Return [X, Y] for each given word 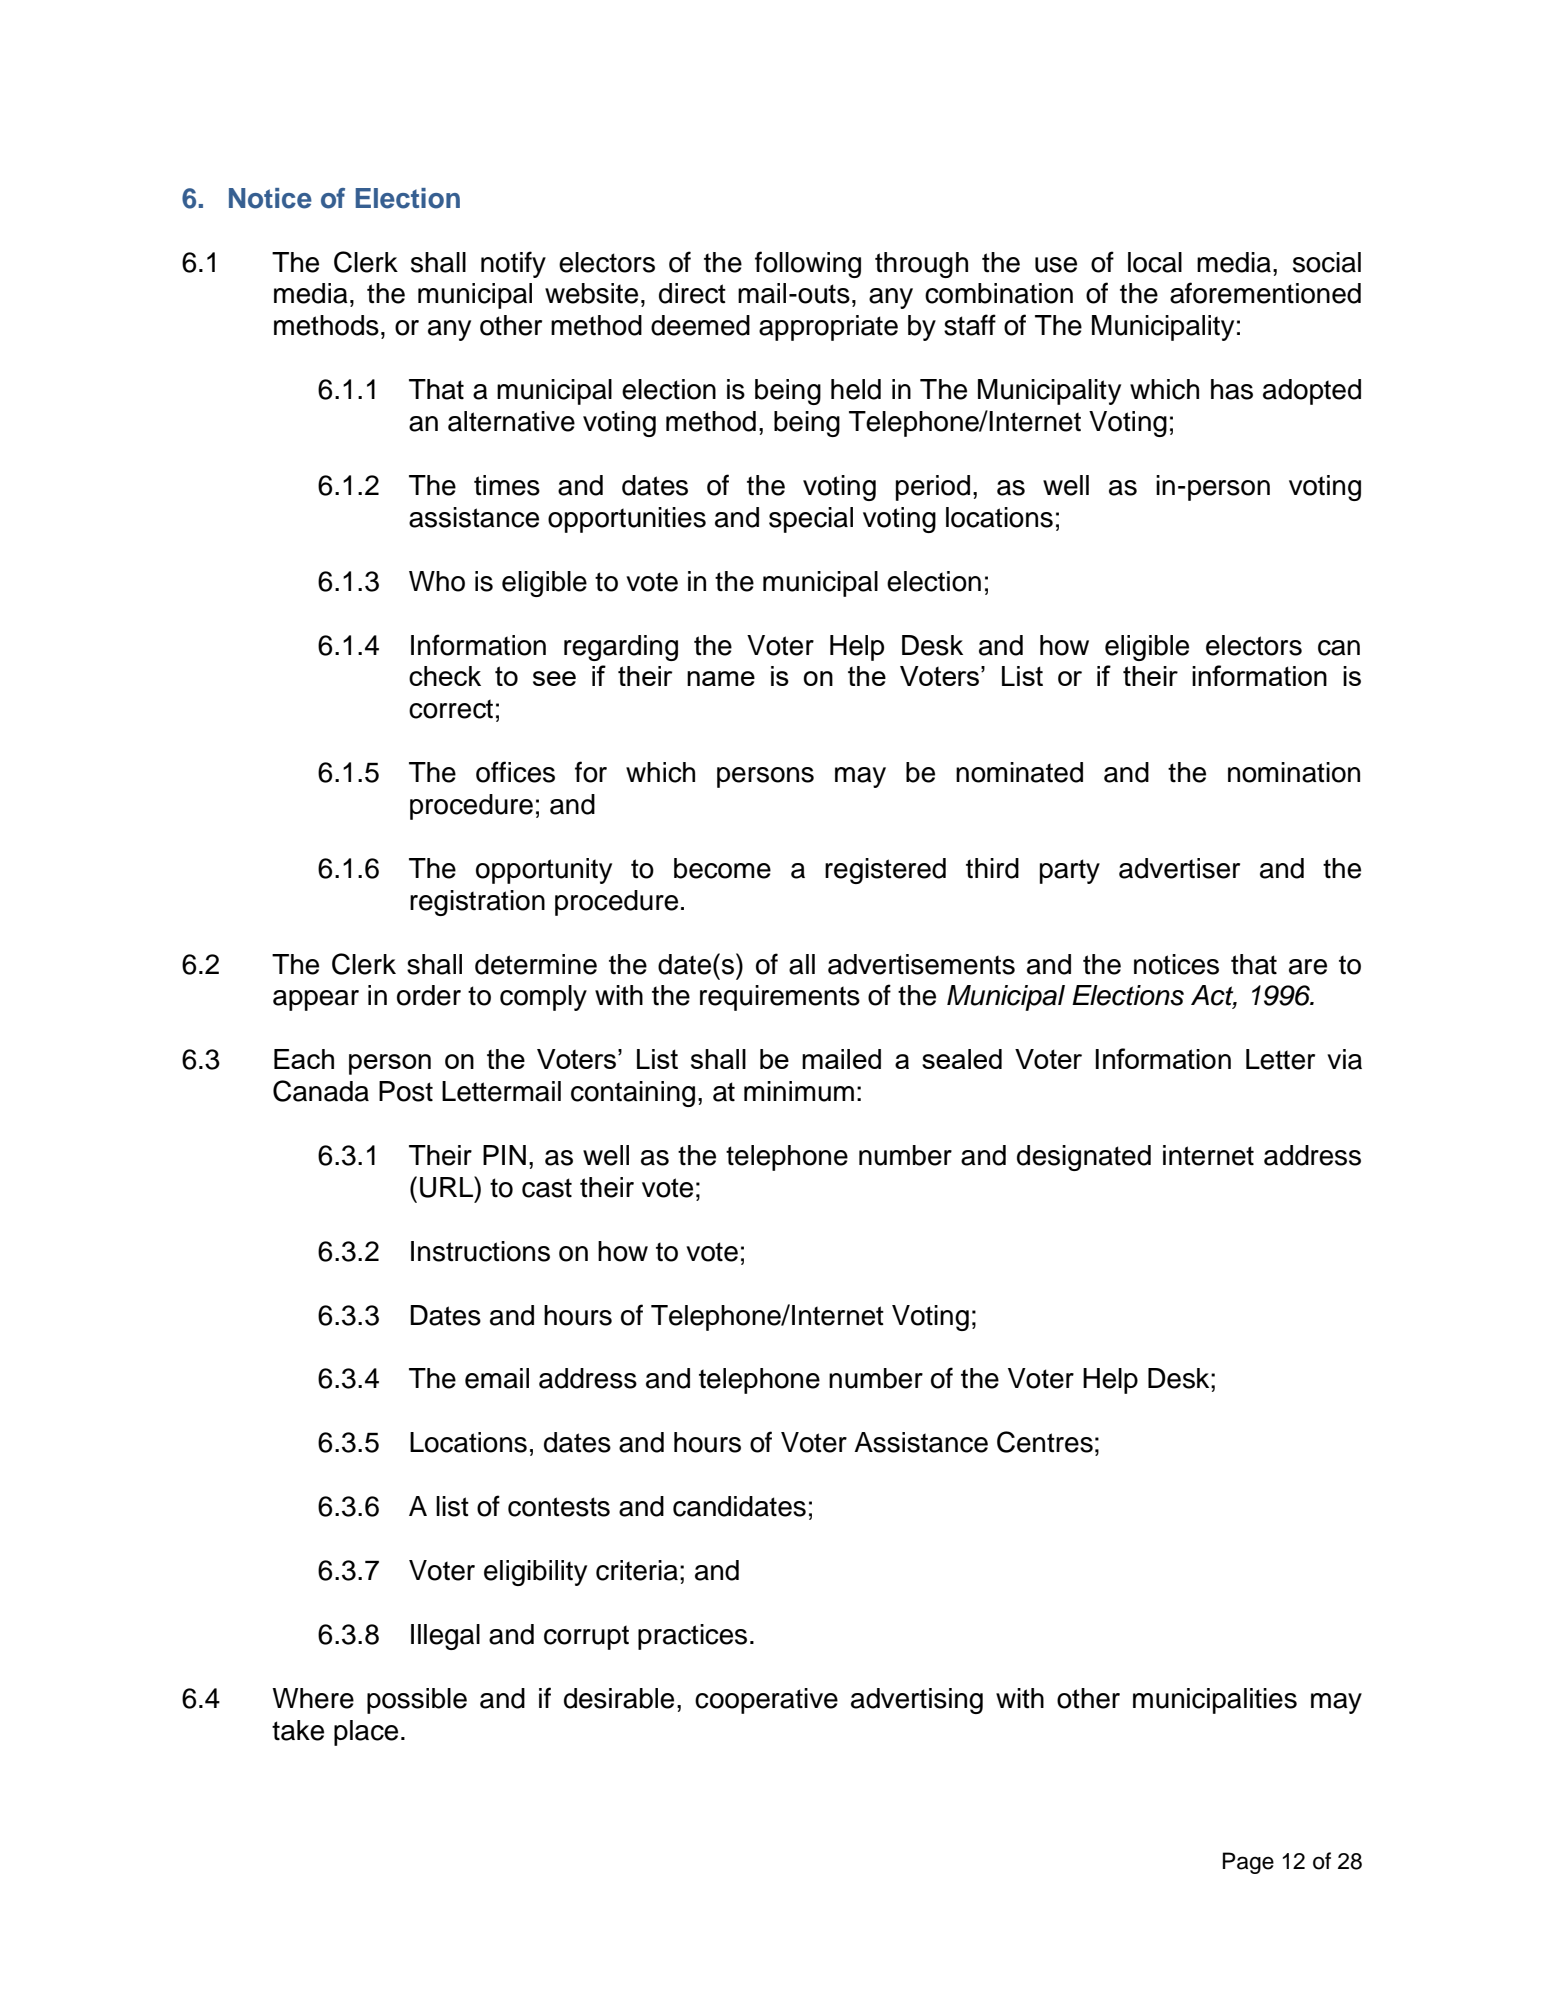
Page [1248, 1863]
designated [1084, 1158]
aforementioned [1265, 293]
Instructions [480, 1251]
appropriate [828, 328]
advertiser [1179, 868]
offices [515, 772]
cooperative [766, 1701]
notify [513, 264]
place [366, 1733]
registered [885, 871]
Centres [1045, 1442]
